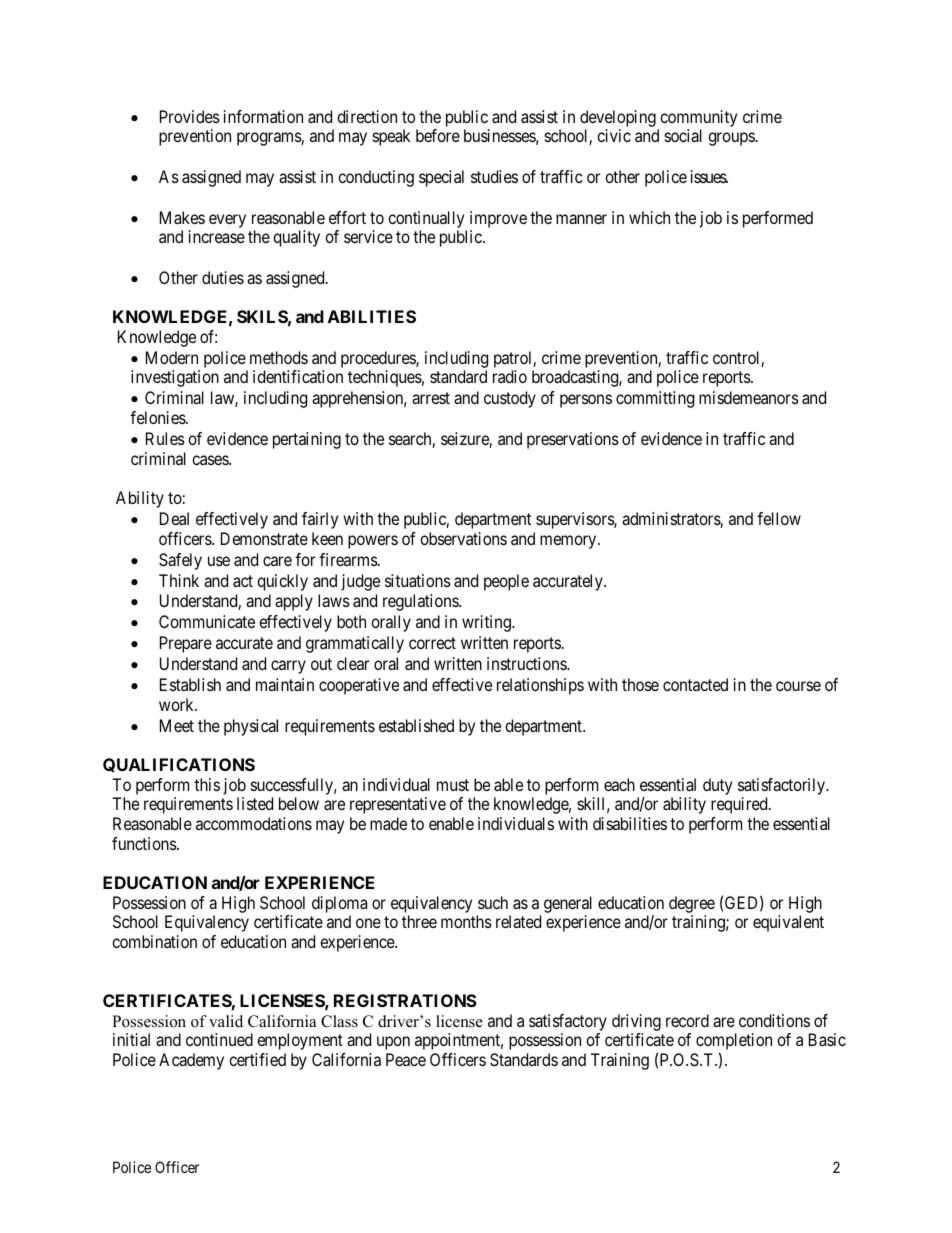 This screenshot has height=1233, width=952. I want to click on Provides, so click(190, 116).
